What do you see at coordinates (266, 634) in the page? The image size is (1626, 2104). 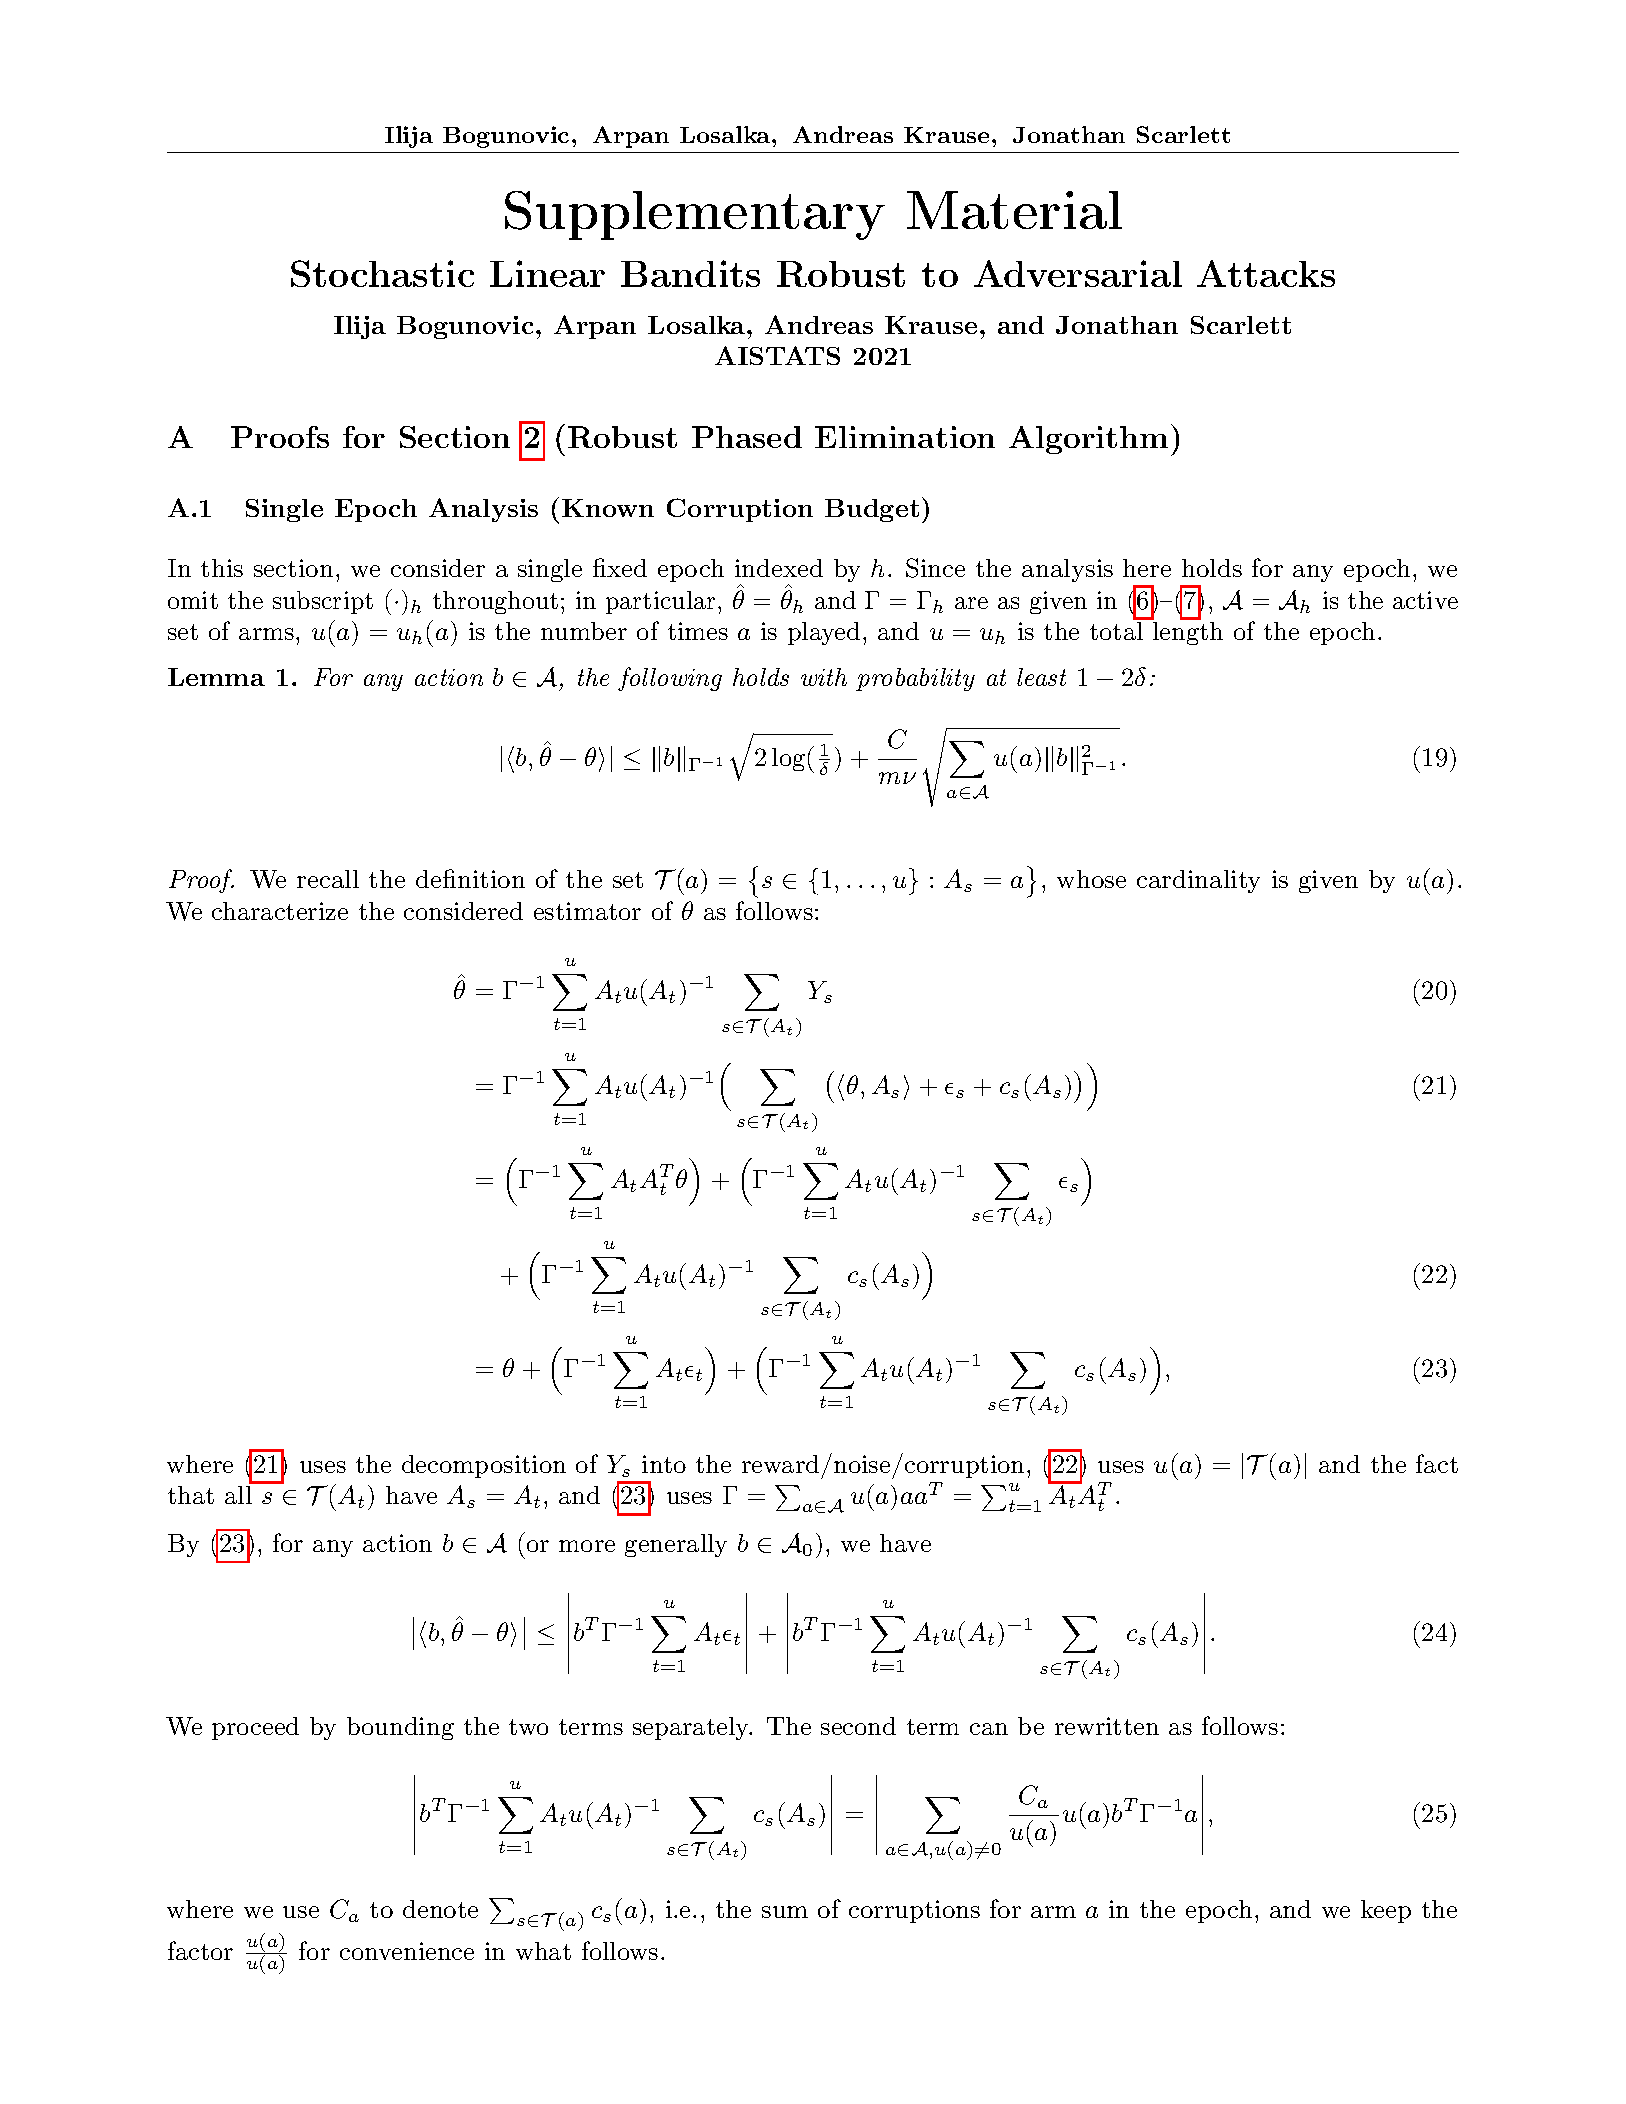 I see `arms` at bounding box center [266, 634].
